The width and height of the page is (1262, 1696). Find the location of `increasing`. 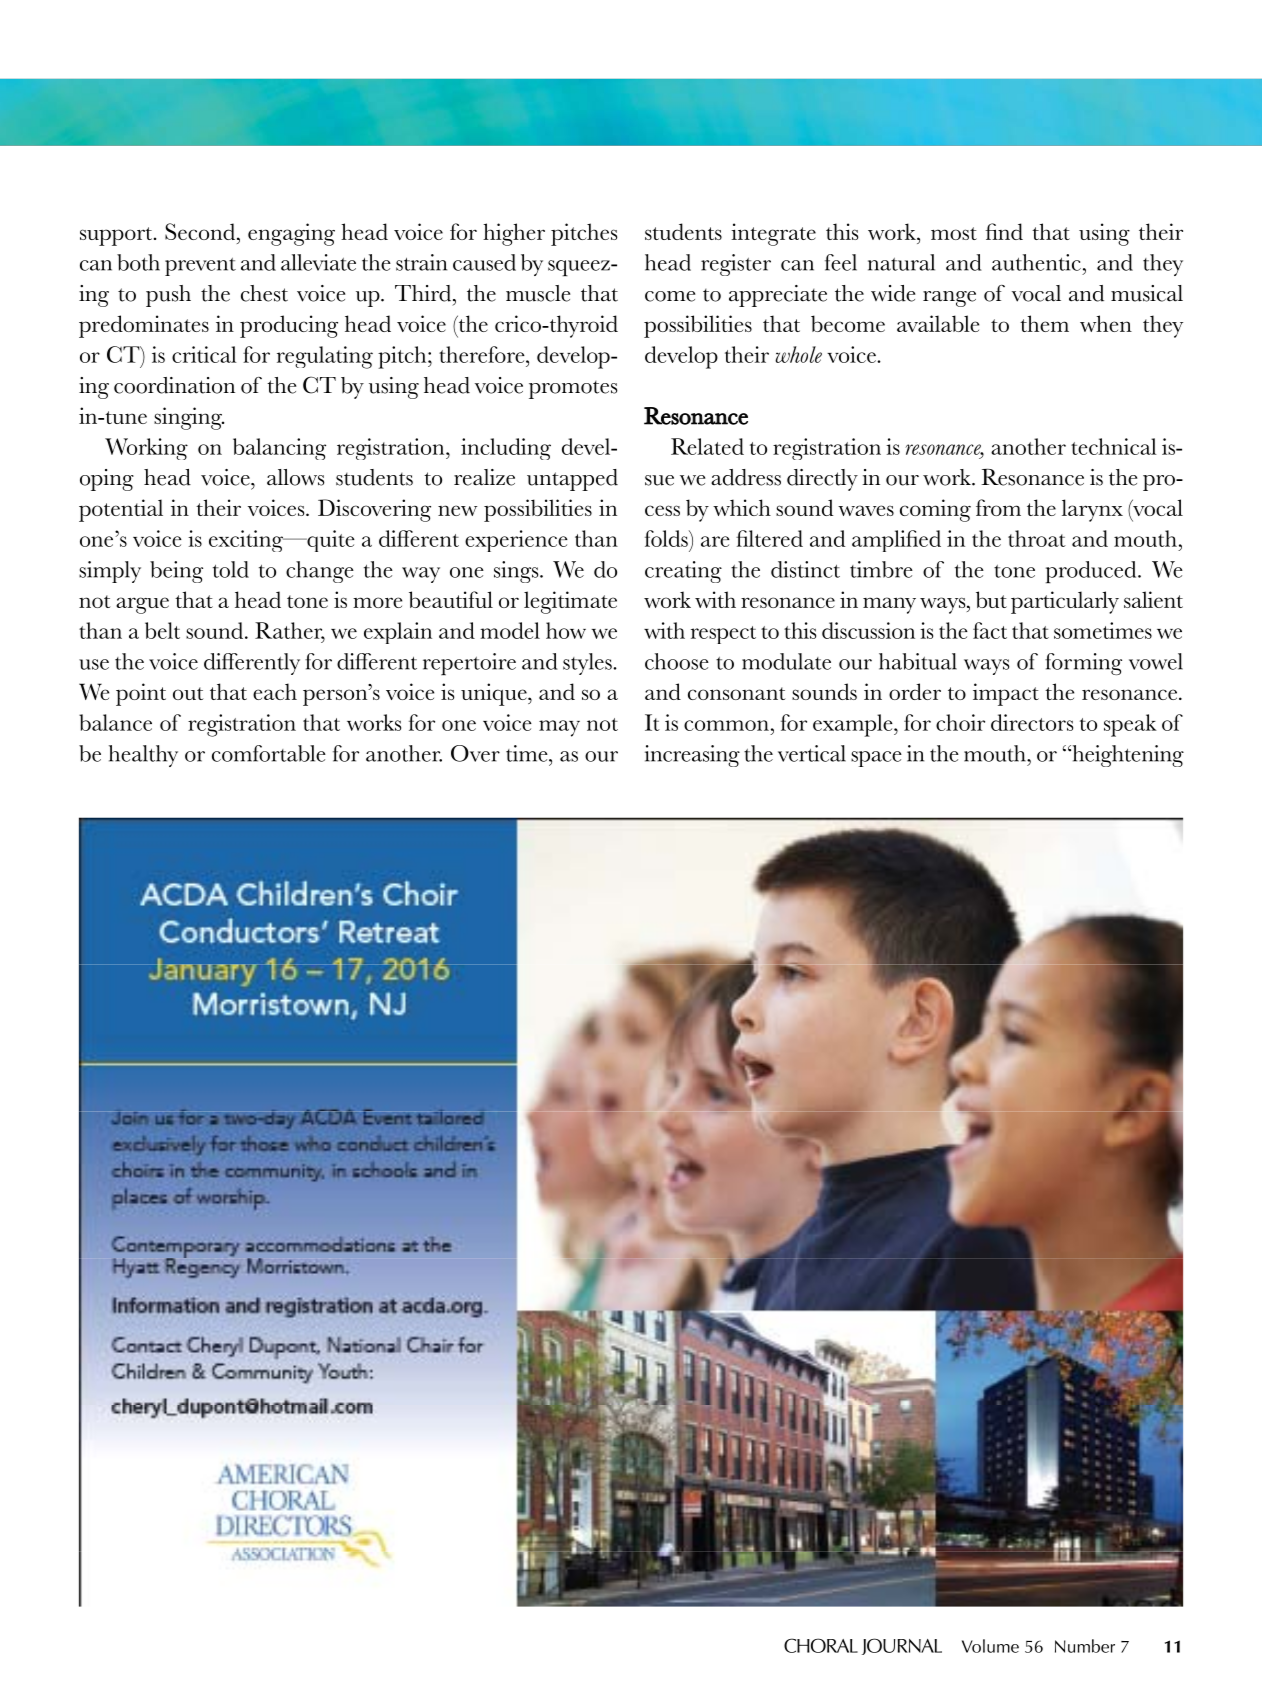

increasing is located at coordinates (692, 756).
